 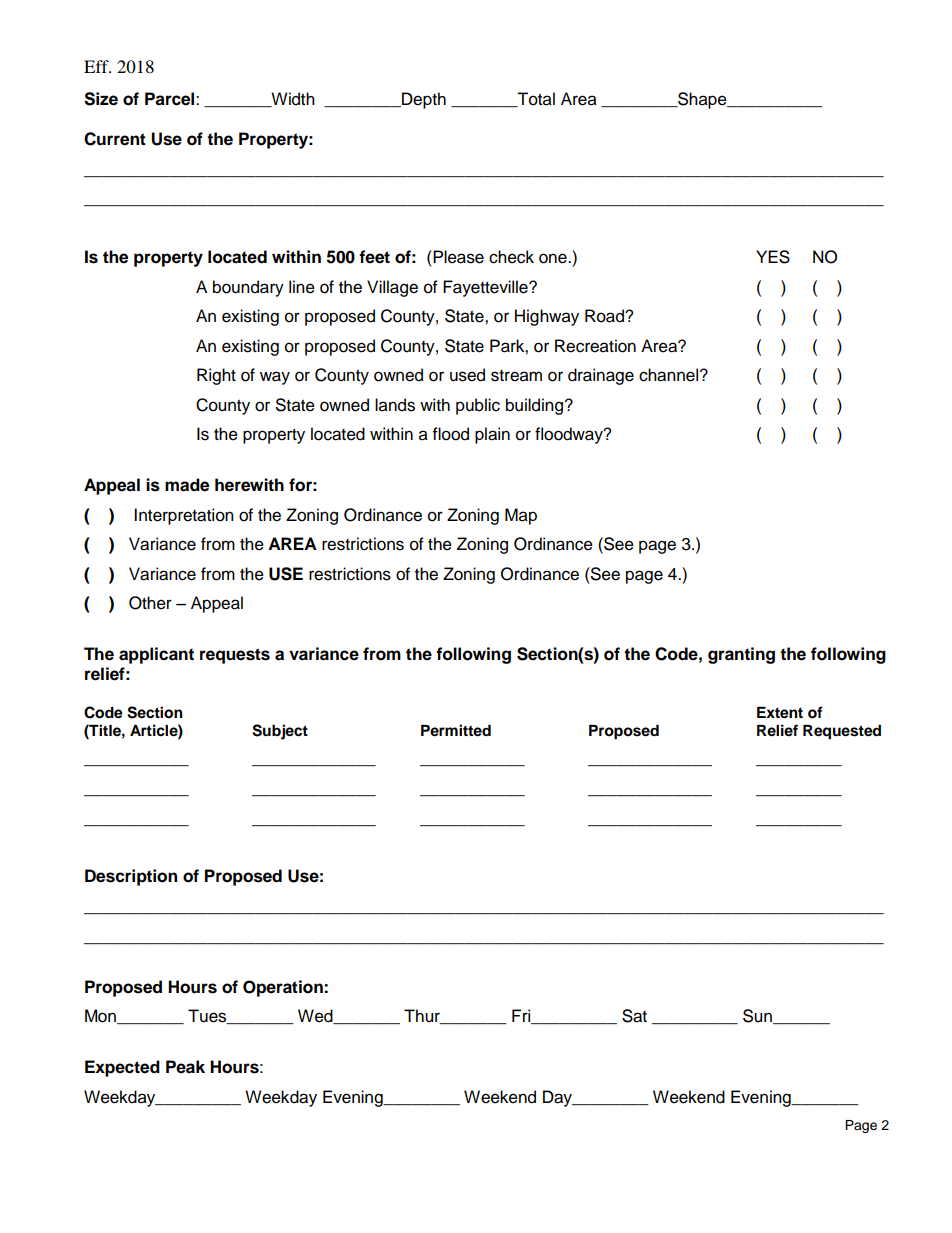 What do you see at coordinates (185, 1067) in the page?
I see `Peak` at bounding box center [185, 1067].
